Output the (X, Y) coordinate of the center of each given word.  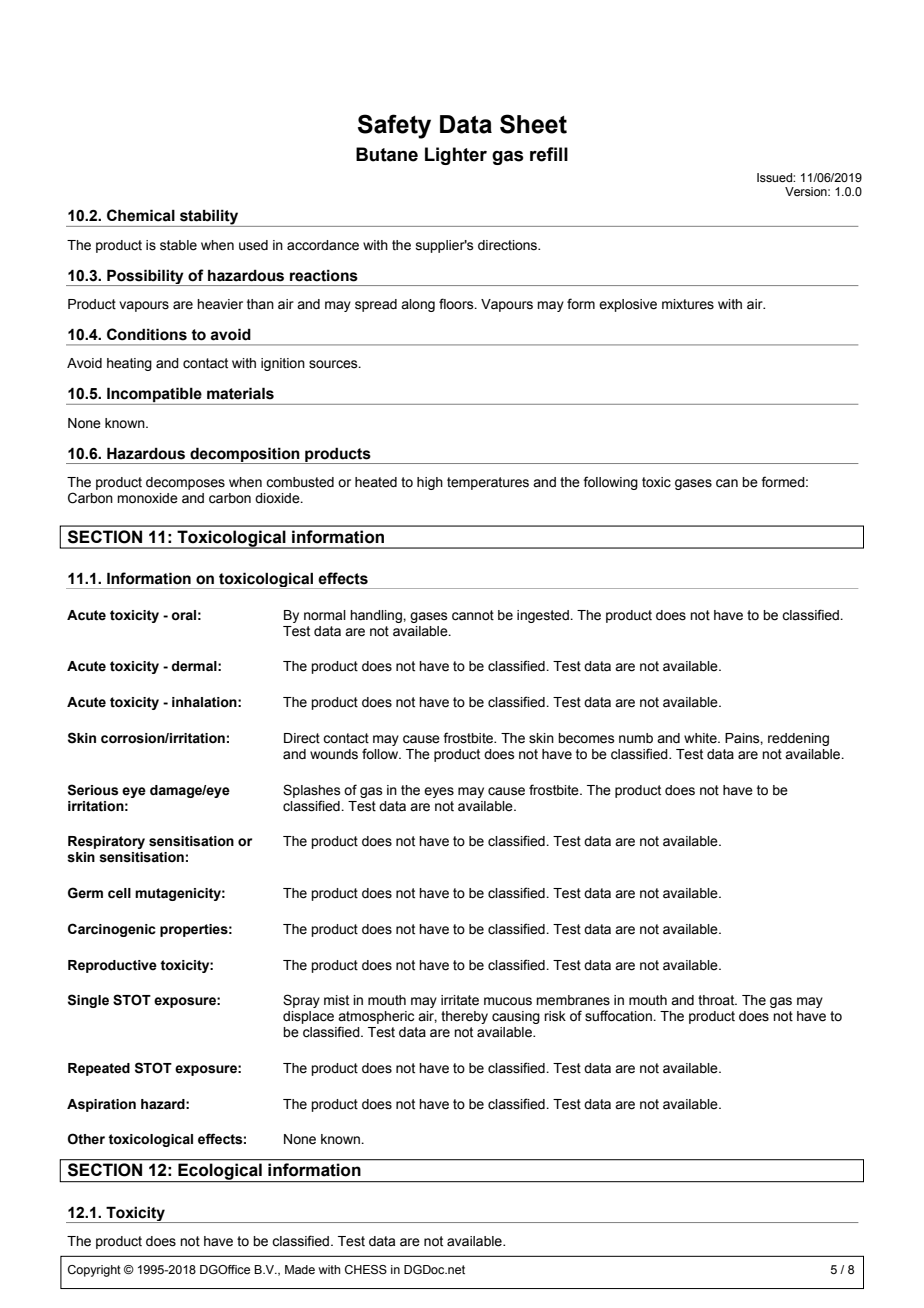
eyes (439, 792)
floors (457, 304)
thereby (464, 1017)
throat (717, 1000)
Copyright (94, 1271)
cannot (473, 615)
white (701, 738)
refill (549, 154)
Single (88, 1001)
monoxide (147, 498)
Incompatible (154, 396)
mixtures (688, 304)
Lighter (456, 156)
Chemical (141, 215)
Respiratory (106, 842)
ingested (544, 616)
